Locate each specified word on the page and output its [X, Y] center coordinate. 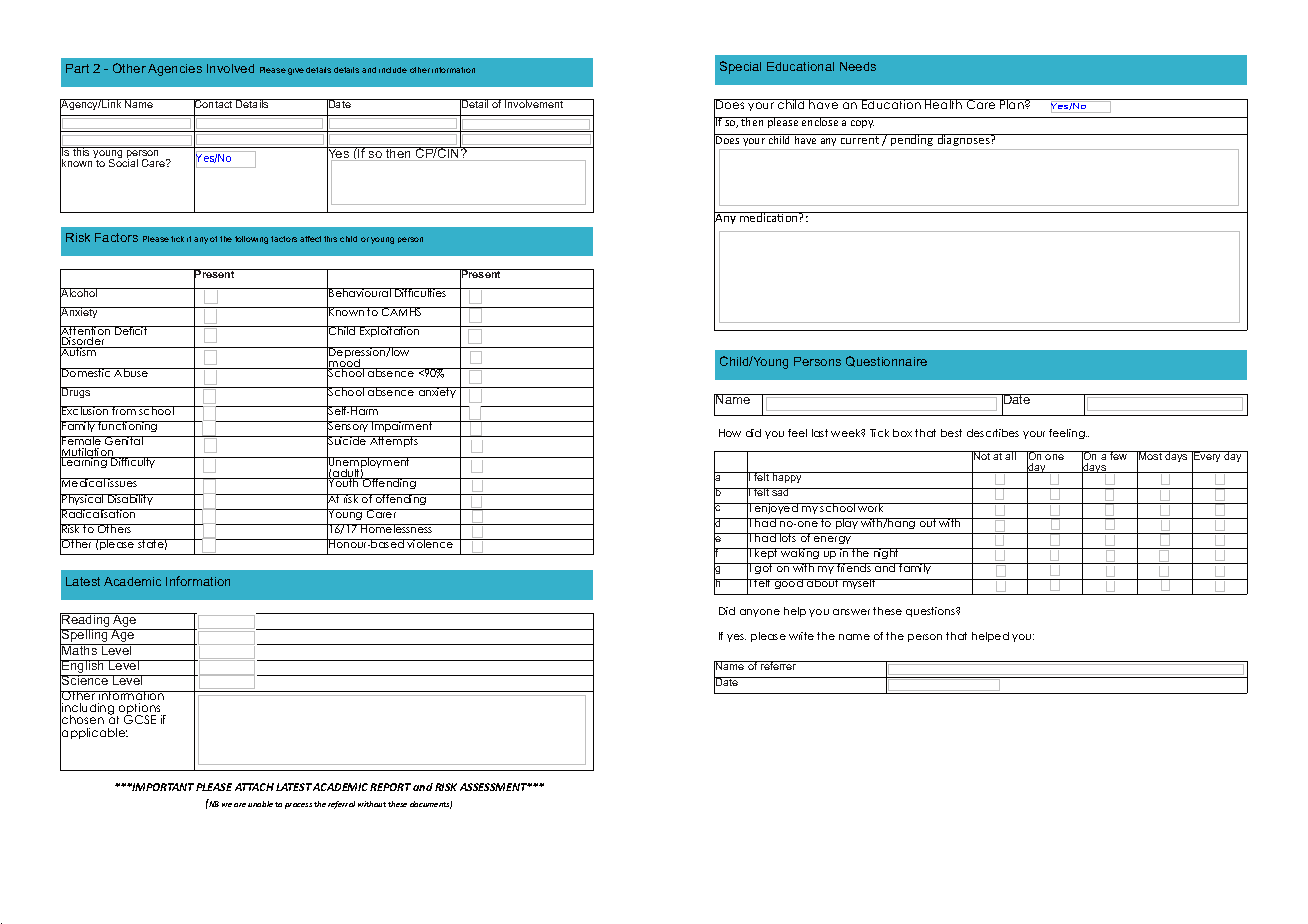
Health [944, 104]
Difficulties [421, 292]
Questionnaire [886, 361]
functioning [128, 426]
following [251, 240]
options [139, 710]
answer [851, 612]
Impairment [402, 426]
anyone [760, 613]
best [951, 433]
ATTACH [254, 787]
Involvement [534, 103]
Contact [214, 105]
